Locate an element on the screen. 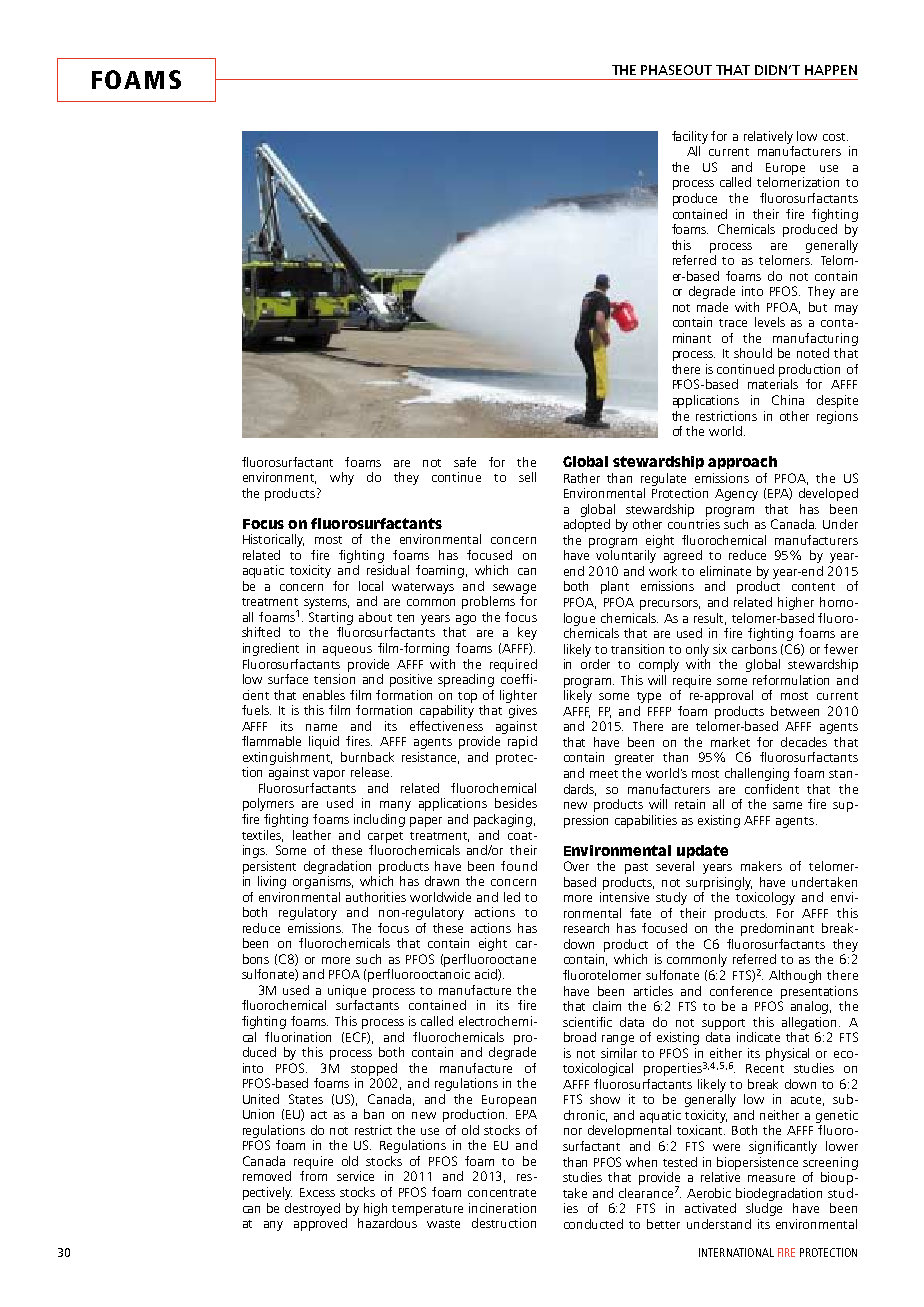 The width and height of the screenshot is (924, 1307). concentrate is located at coordinates (502, 1193).
